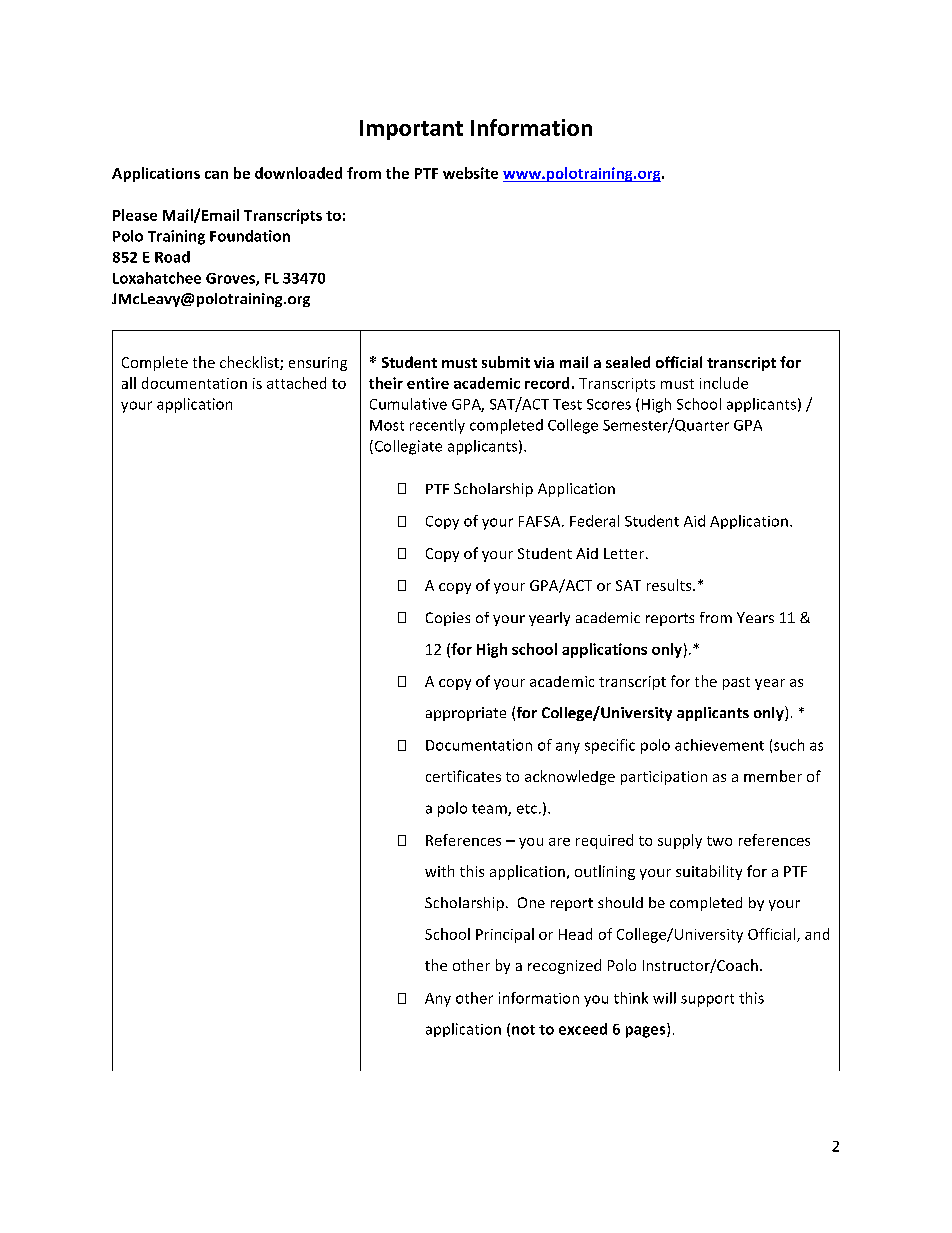  I want to click on support, so click(707, 1000).
